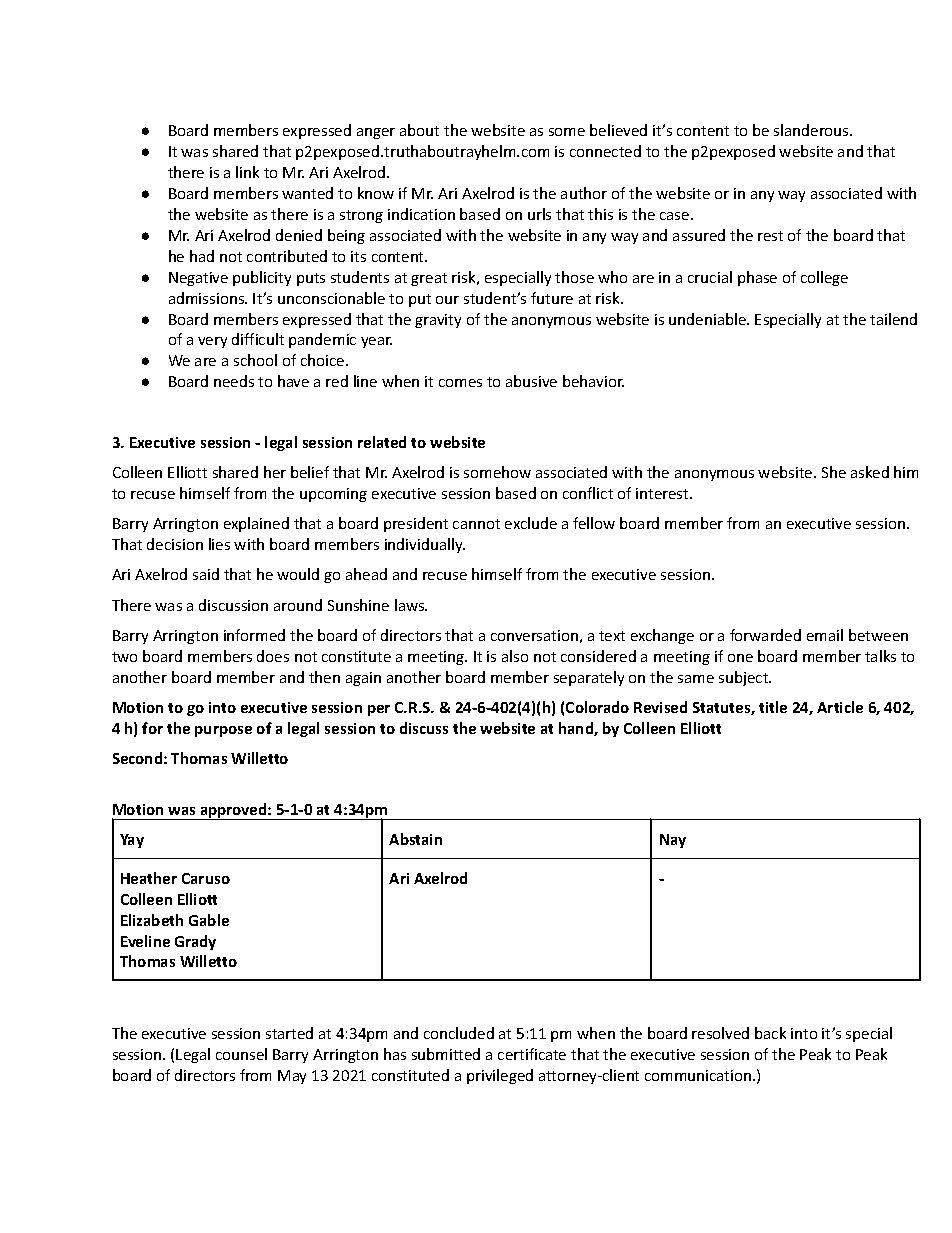 Image resolution: width=952 pixels, height=1233 pixels. I want to click on conflict, so click(588, 493).
